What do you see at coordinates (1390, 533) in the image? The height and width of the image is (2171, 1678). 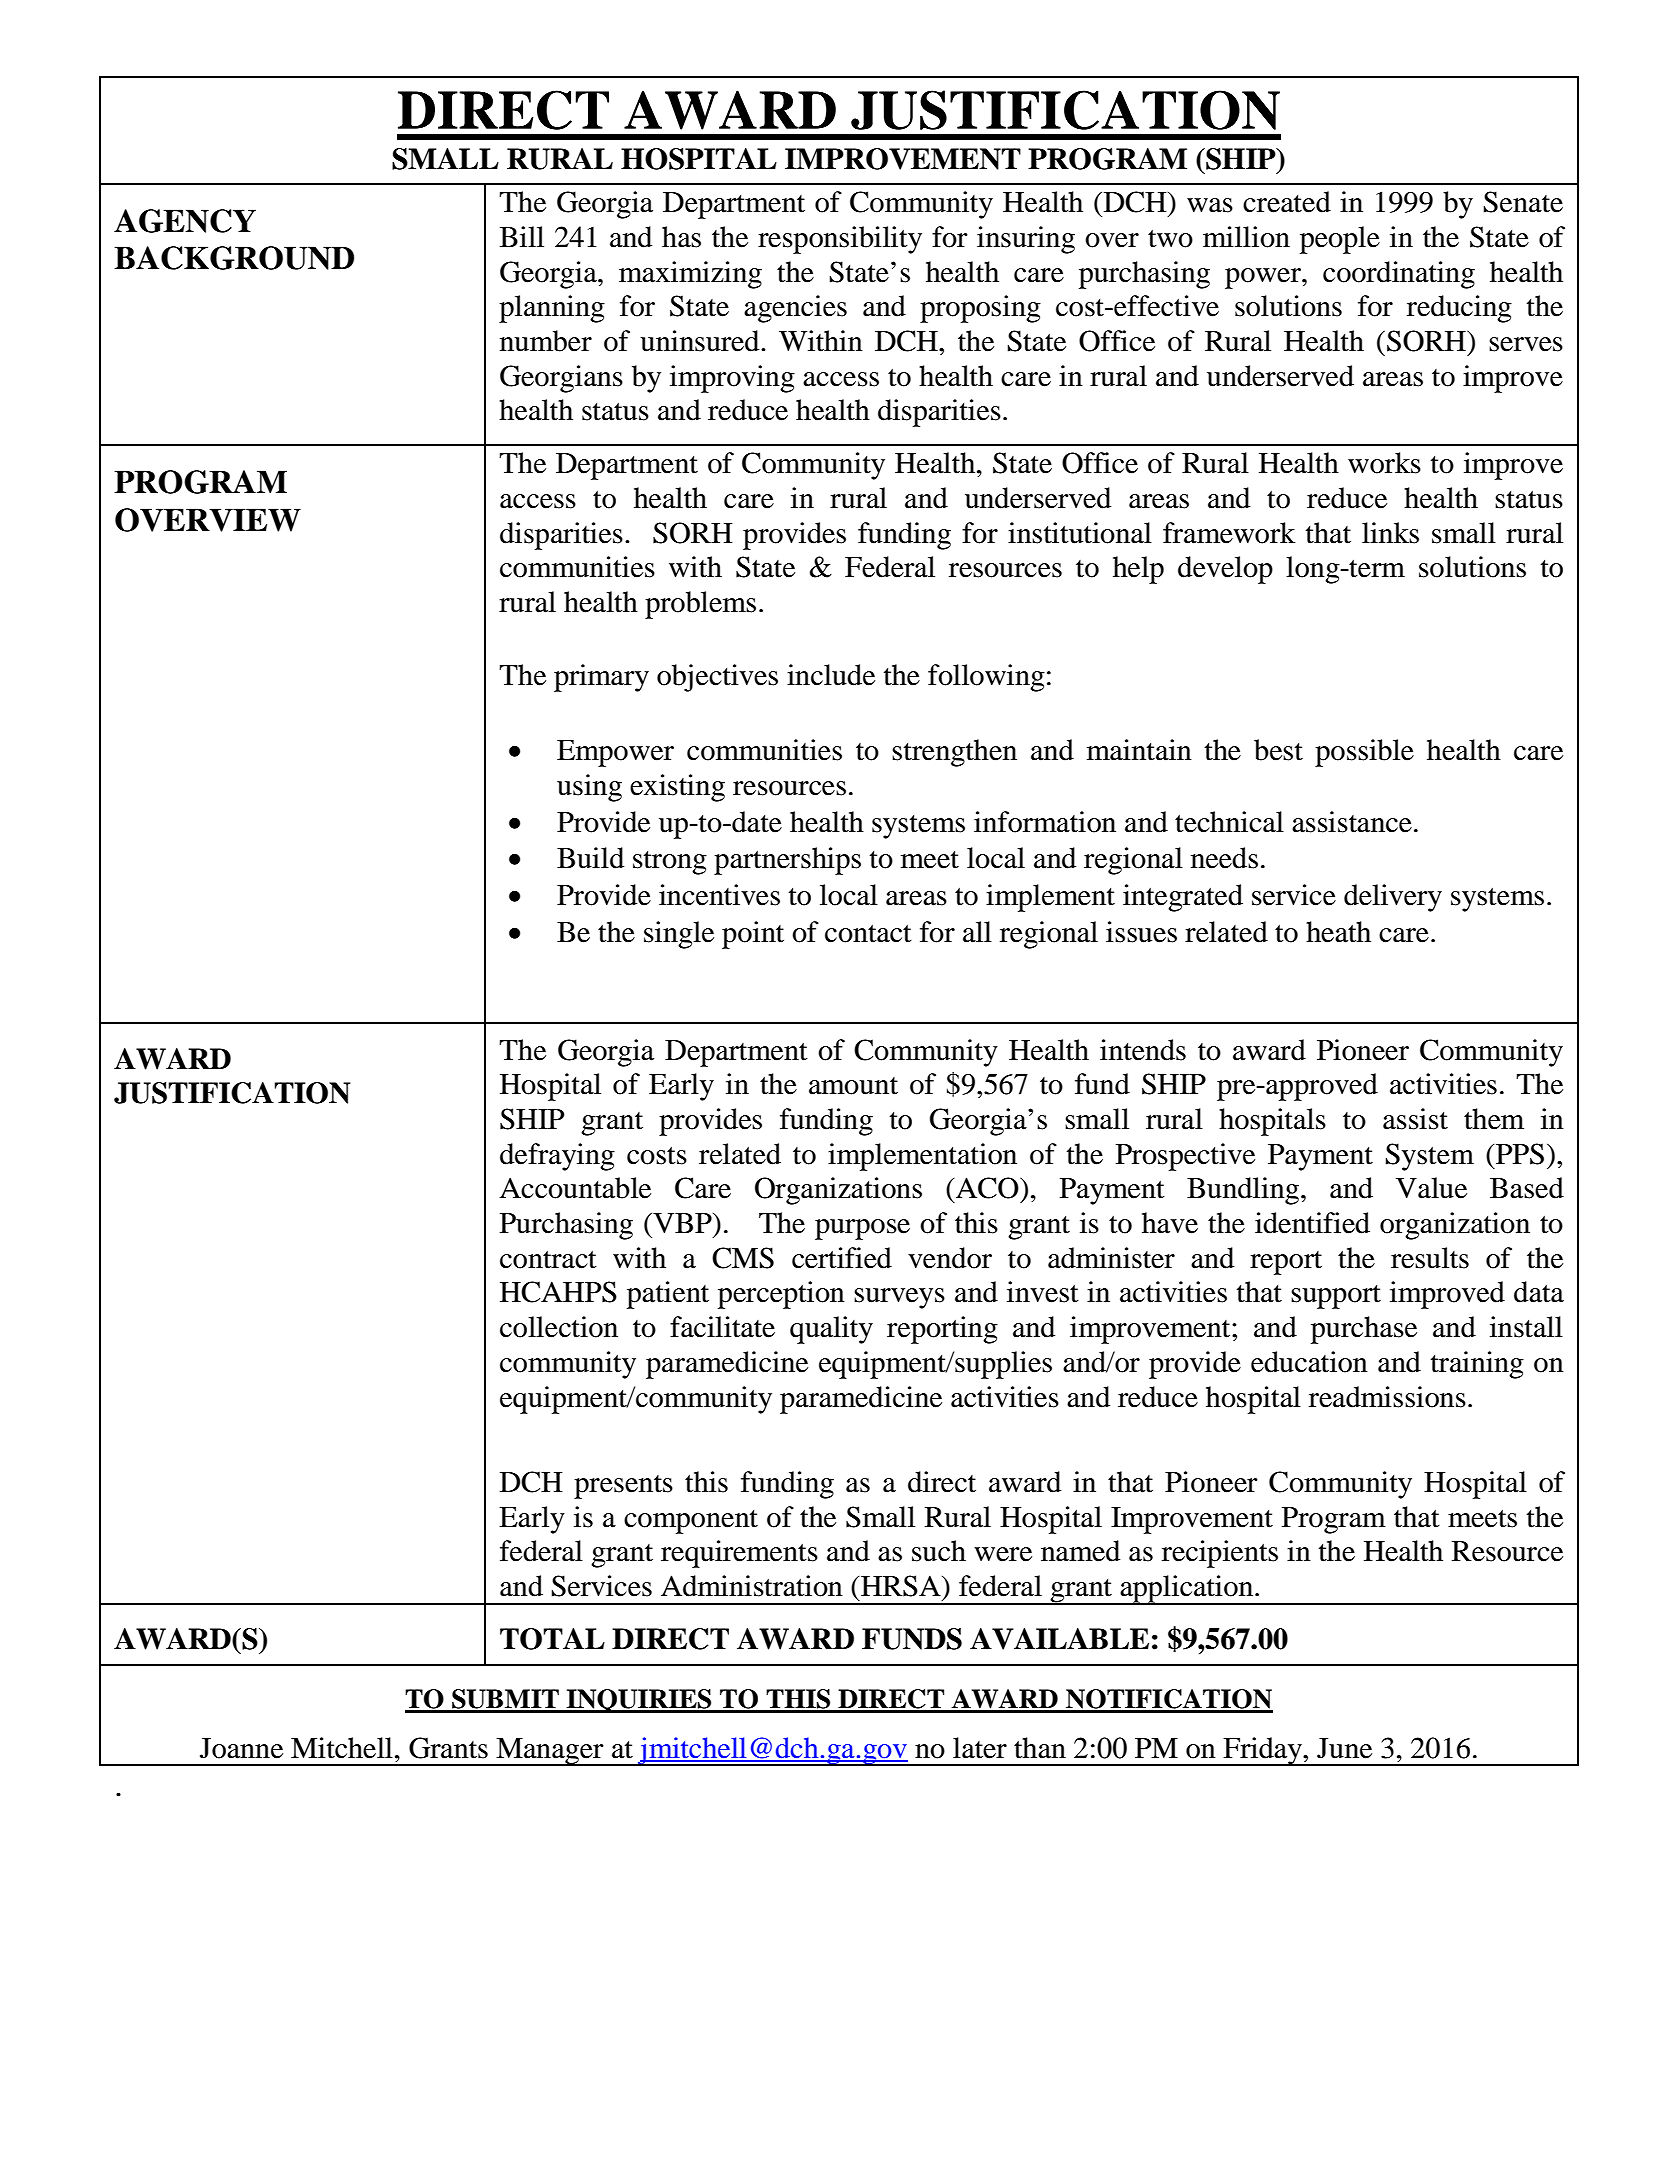 I see `links` at bounding box center [1390, 533].
